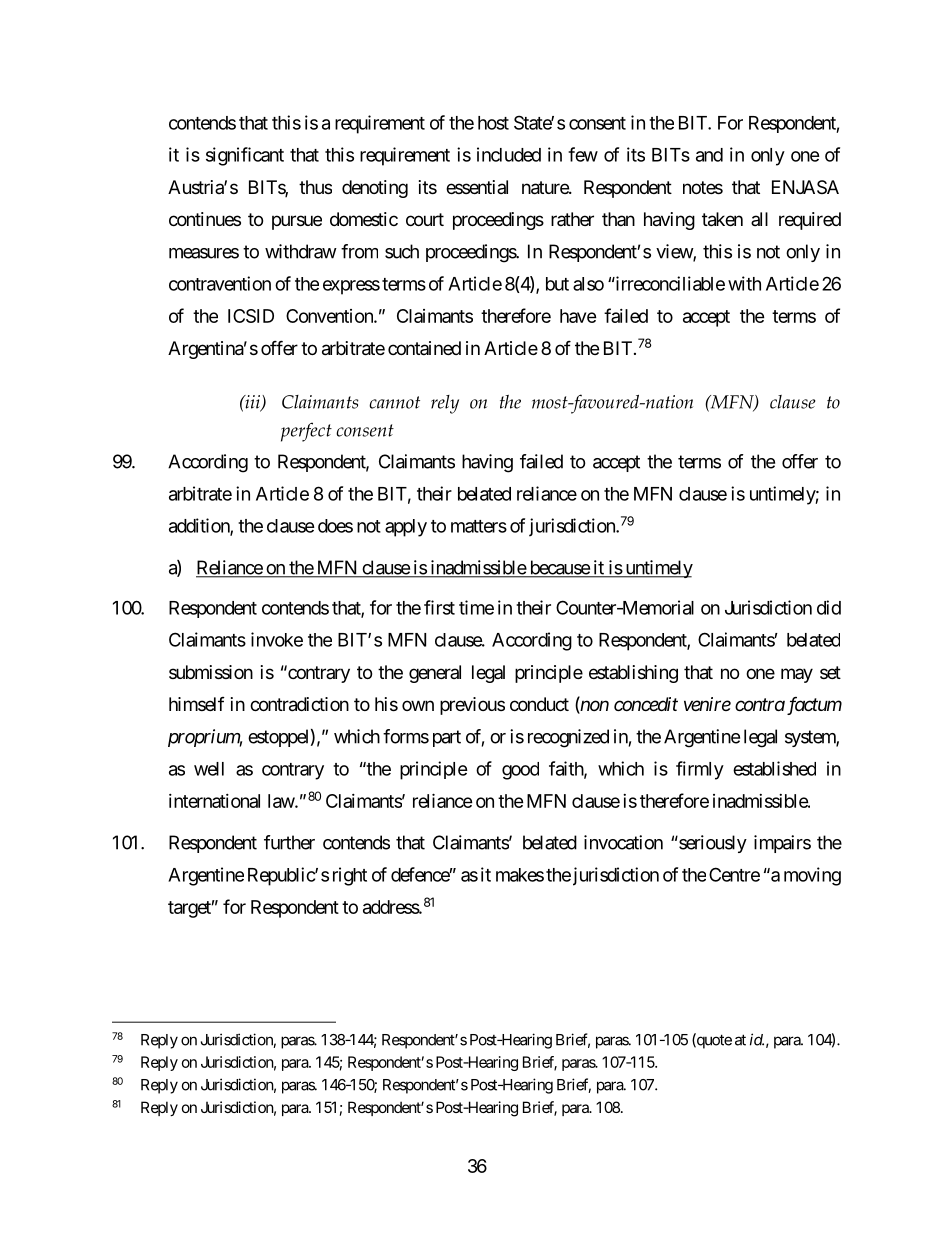 The height and width of the screenshot is (1233, 952). I want to click on seriously, so click(712, 844).
